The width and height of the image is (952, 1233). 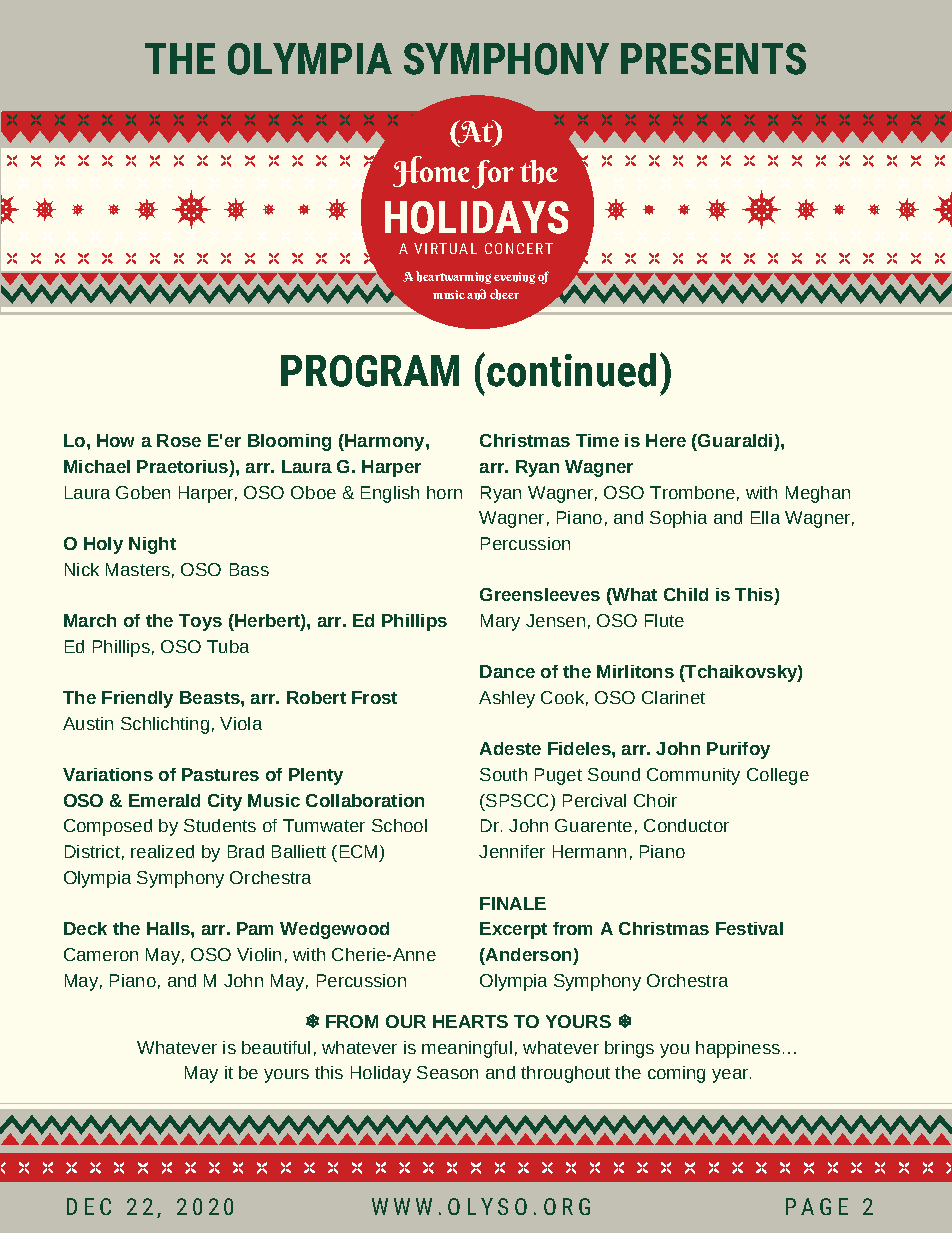 What do you see at coordinates (467, 1049) in the image?
I see `meaningful` at bounding box center [467, 1049].
